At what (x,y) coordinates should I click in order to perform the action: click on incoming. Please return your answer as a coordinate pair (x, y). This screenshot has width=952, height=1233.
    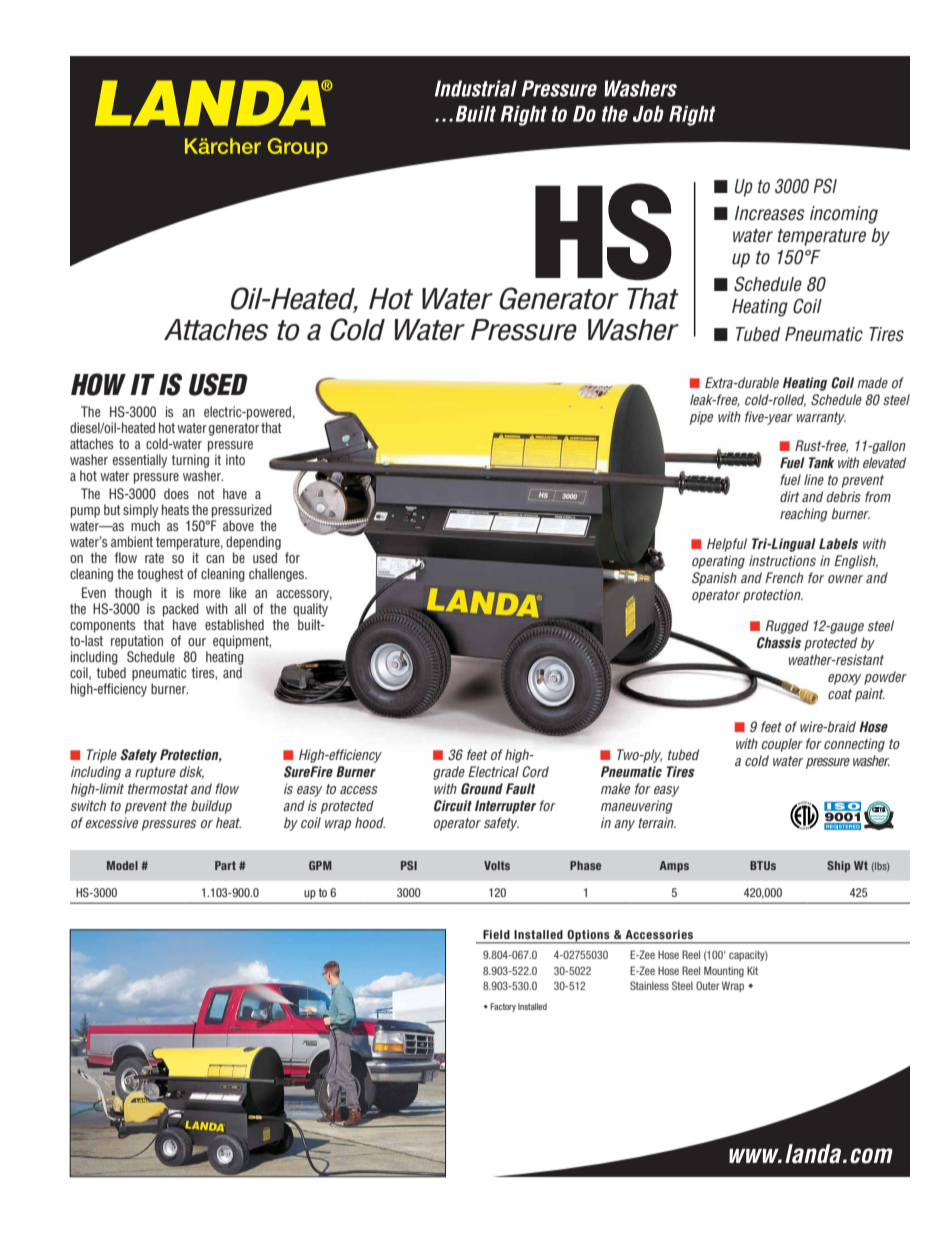
    Looking at the image, I should click on (844, 215).
